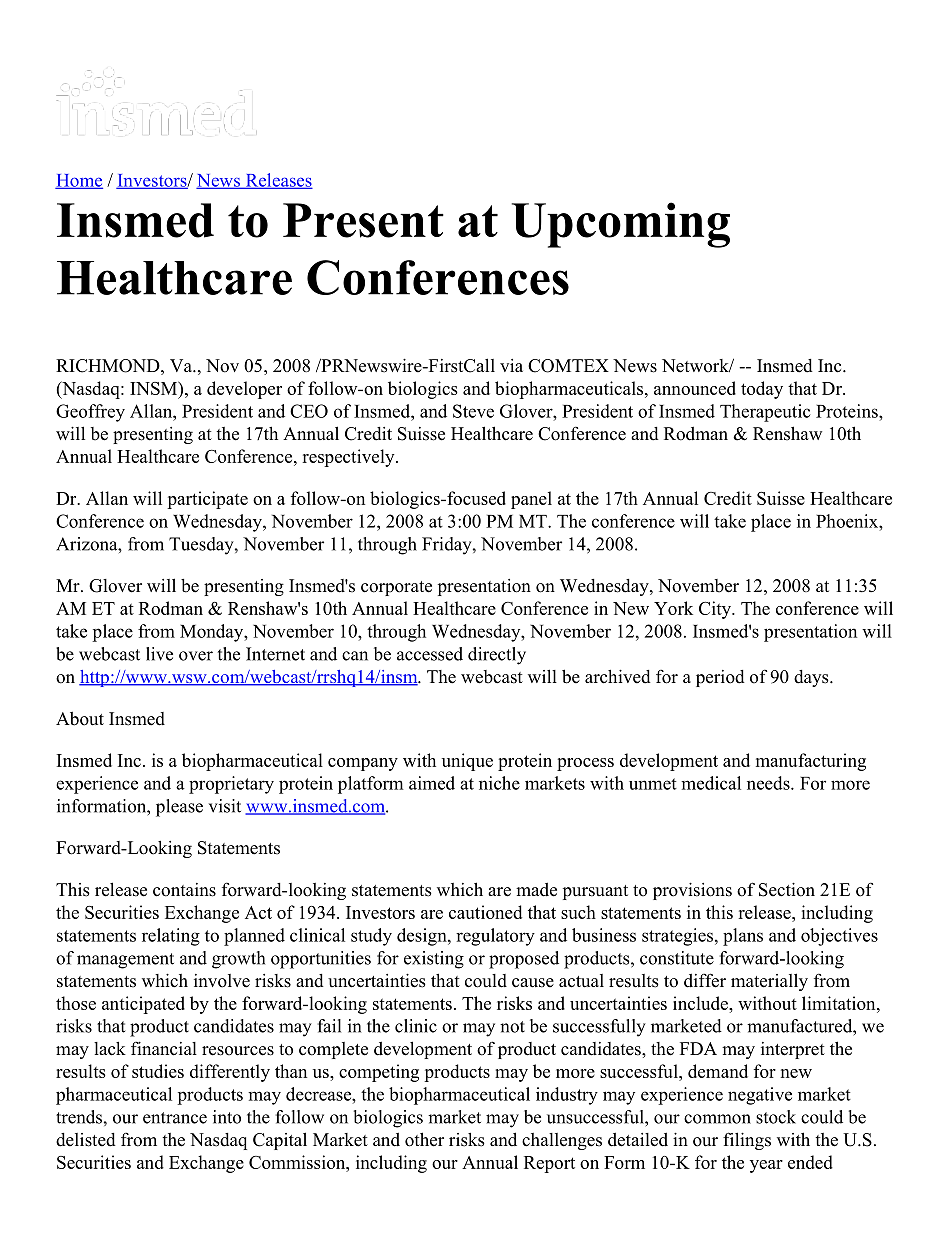  I want to click on Steve, so click(473, 411).
